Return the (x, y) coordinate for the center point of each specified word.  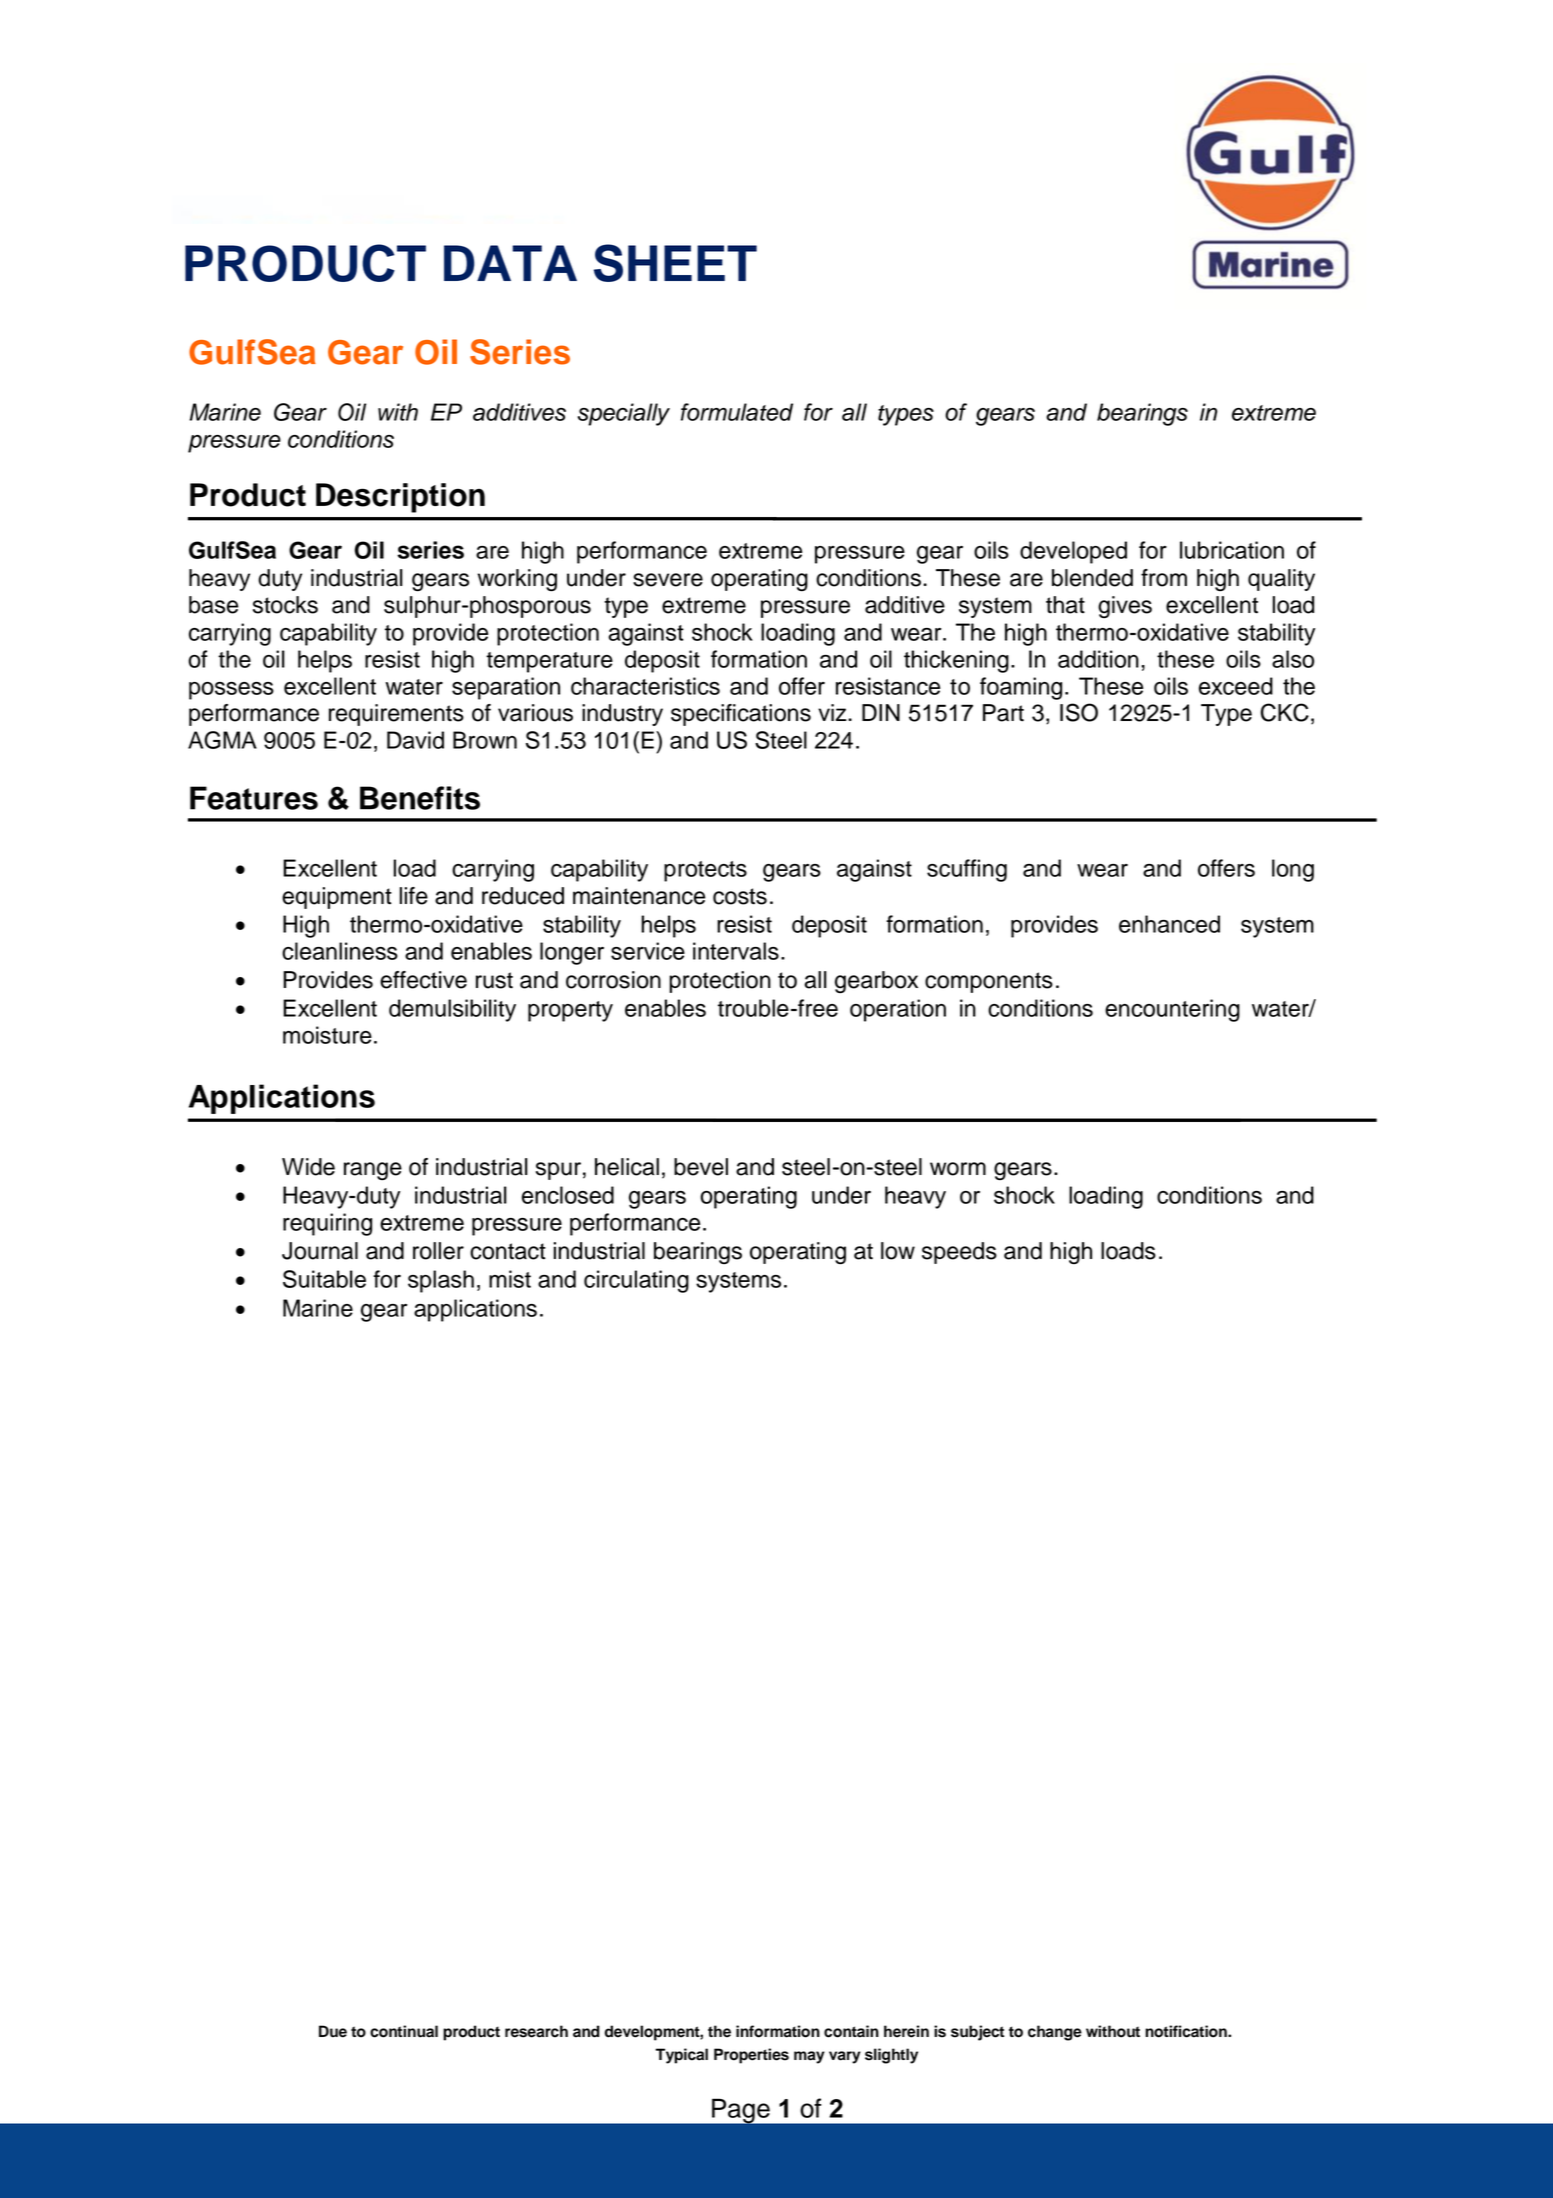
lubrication (1232, 550)
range (373, 1171)
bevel (701, 1167)
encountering (1172, 1010)
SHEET (675, 263)
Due (333, 2031)
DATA (510, 263)
